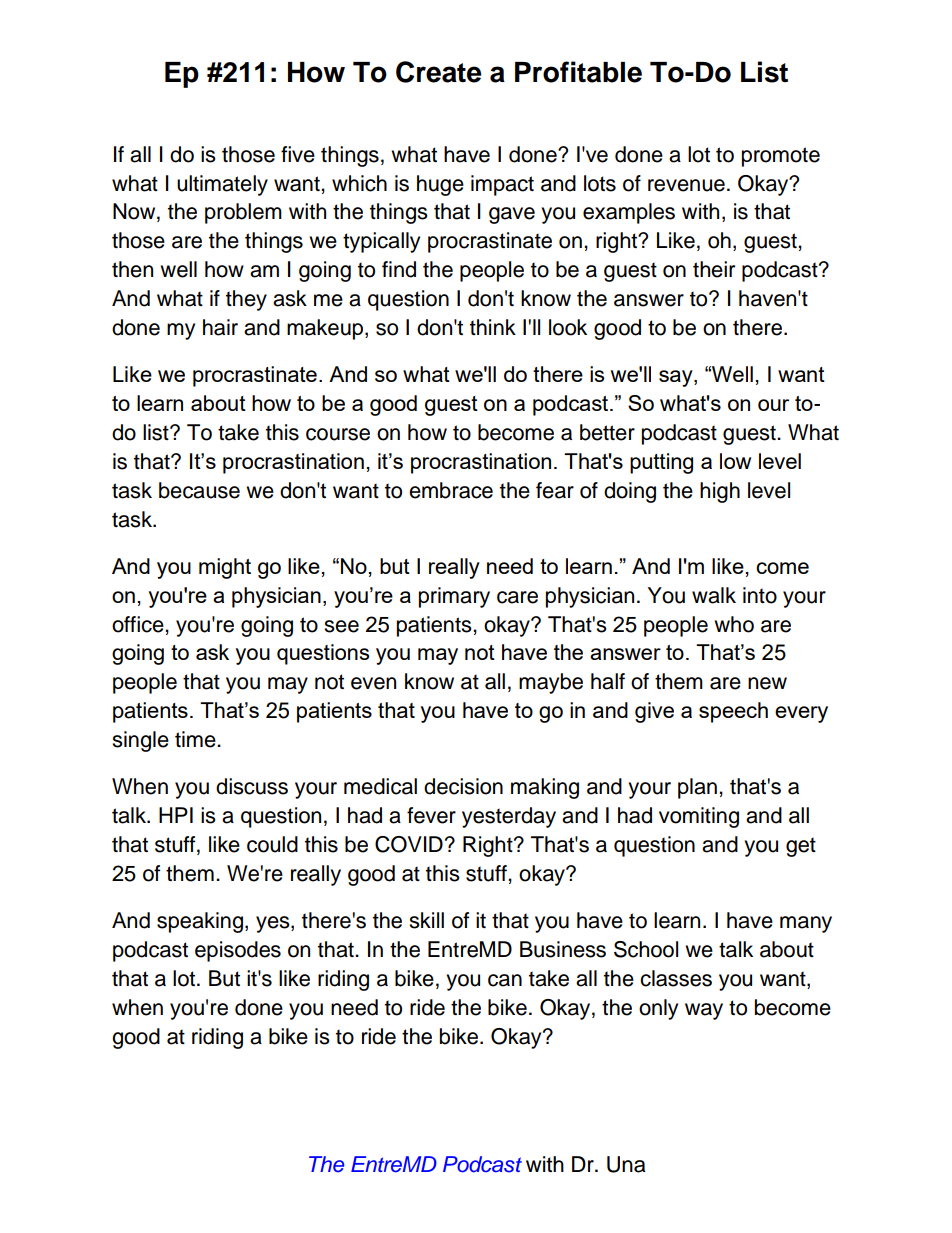 The image size is (952, 1233). What do you see at coordinates (781, 157) in the screenshot?
I see `promote` at bounding box center [781, 157].
